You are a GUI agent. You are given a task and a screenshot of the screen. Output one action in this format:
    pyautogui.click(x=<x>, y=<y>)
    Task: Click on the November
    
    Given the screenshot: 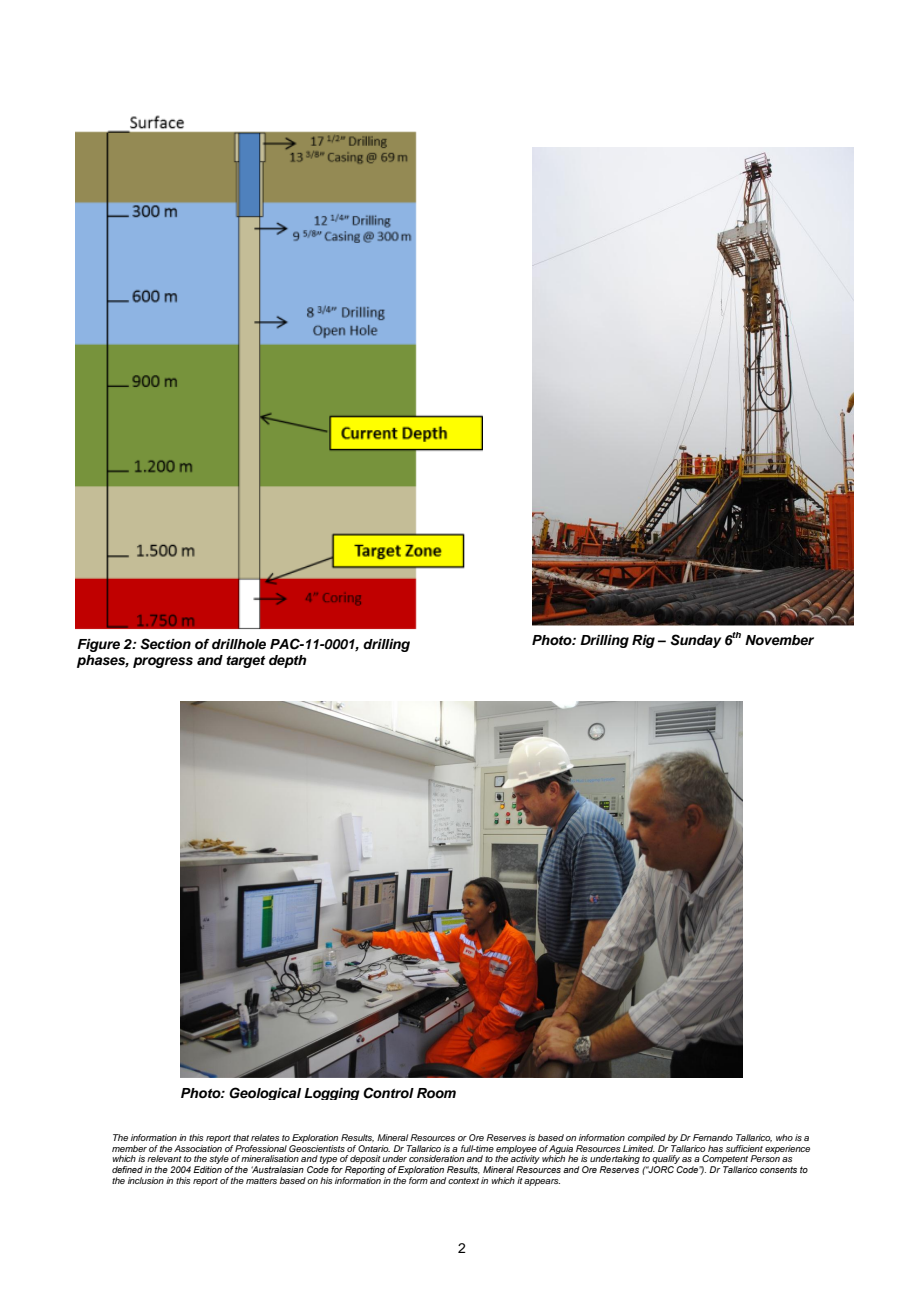 What is the action you would take?
    pyautogui.click(x=779, y=640)
